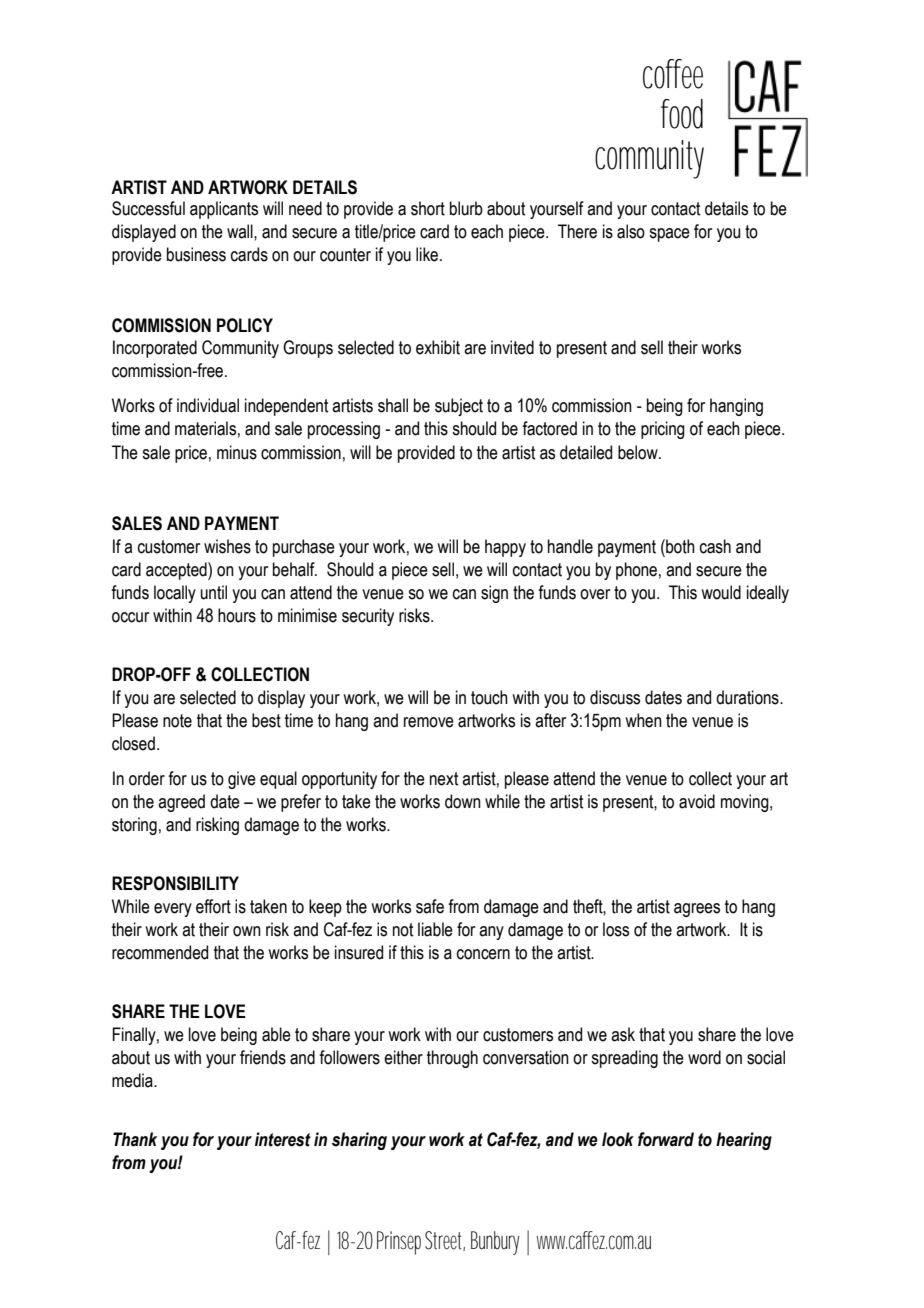 The height and width of the screenshot is (1308, 924). Describe the element at coordinates (237, 452) in the screenshot. I see `minus` at that location.
